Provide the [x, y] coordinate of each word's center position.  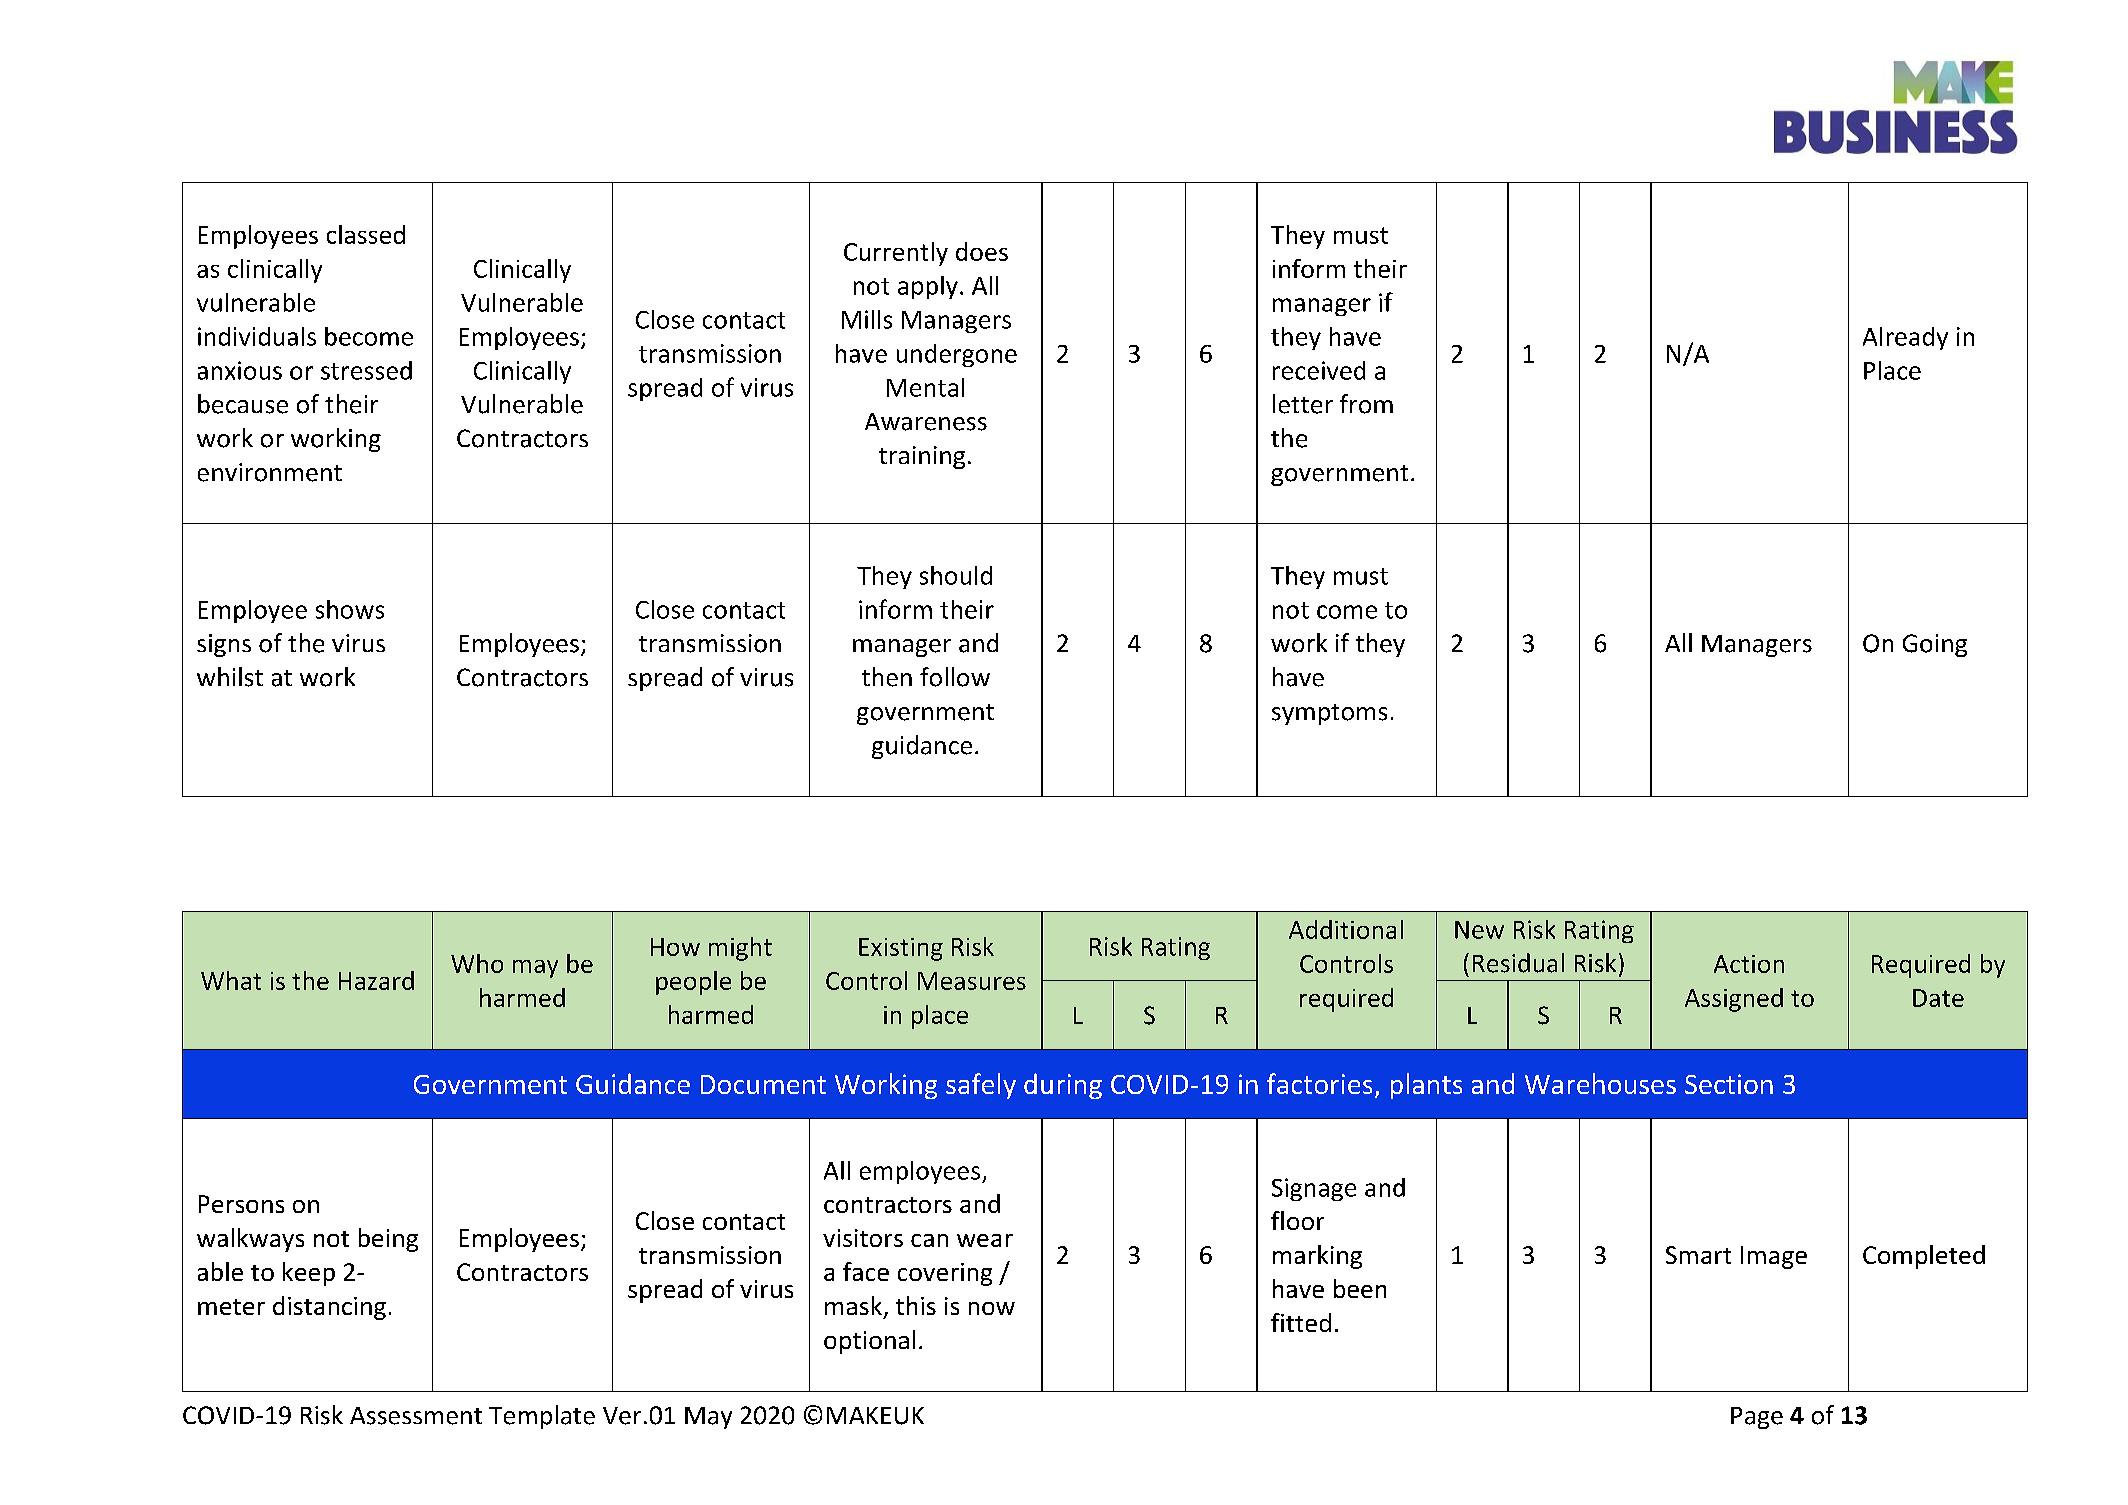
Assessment [416, 1416]
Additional [1346, 929]
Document [763, 1084]
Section [1729, 1084]
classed [366, 234]
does [982, 251]
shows [350, 609]
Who [477, 963]
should [956, 575]
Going [1935, 645]
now [992, 1308]
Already [1905, 338]
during [1063, 1086]
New [1479, 930]
